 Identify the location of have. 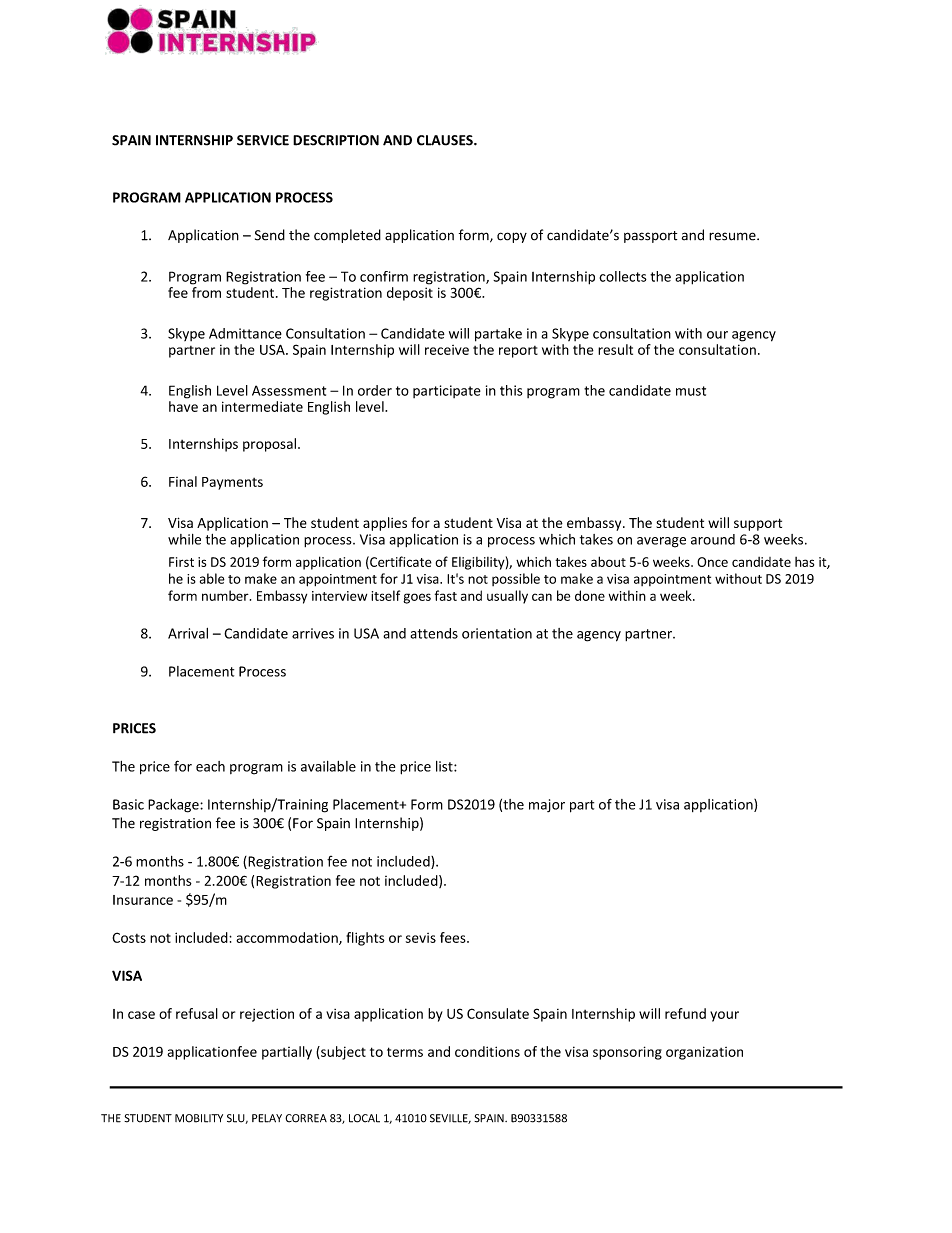
(183, 406).
